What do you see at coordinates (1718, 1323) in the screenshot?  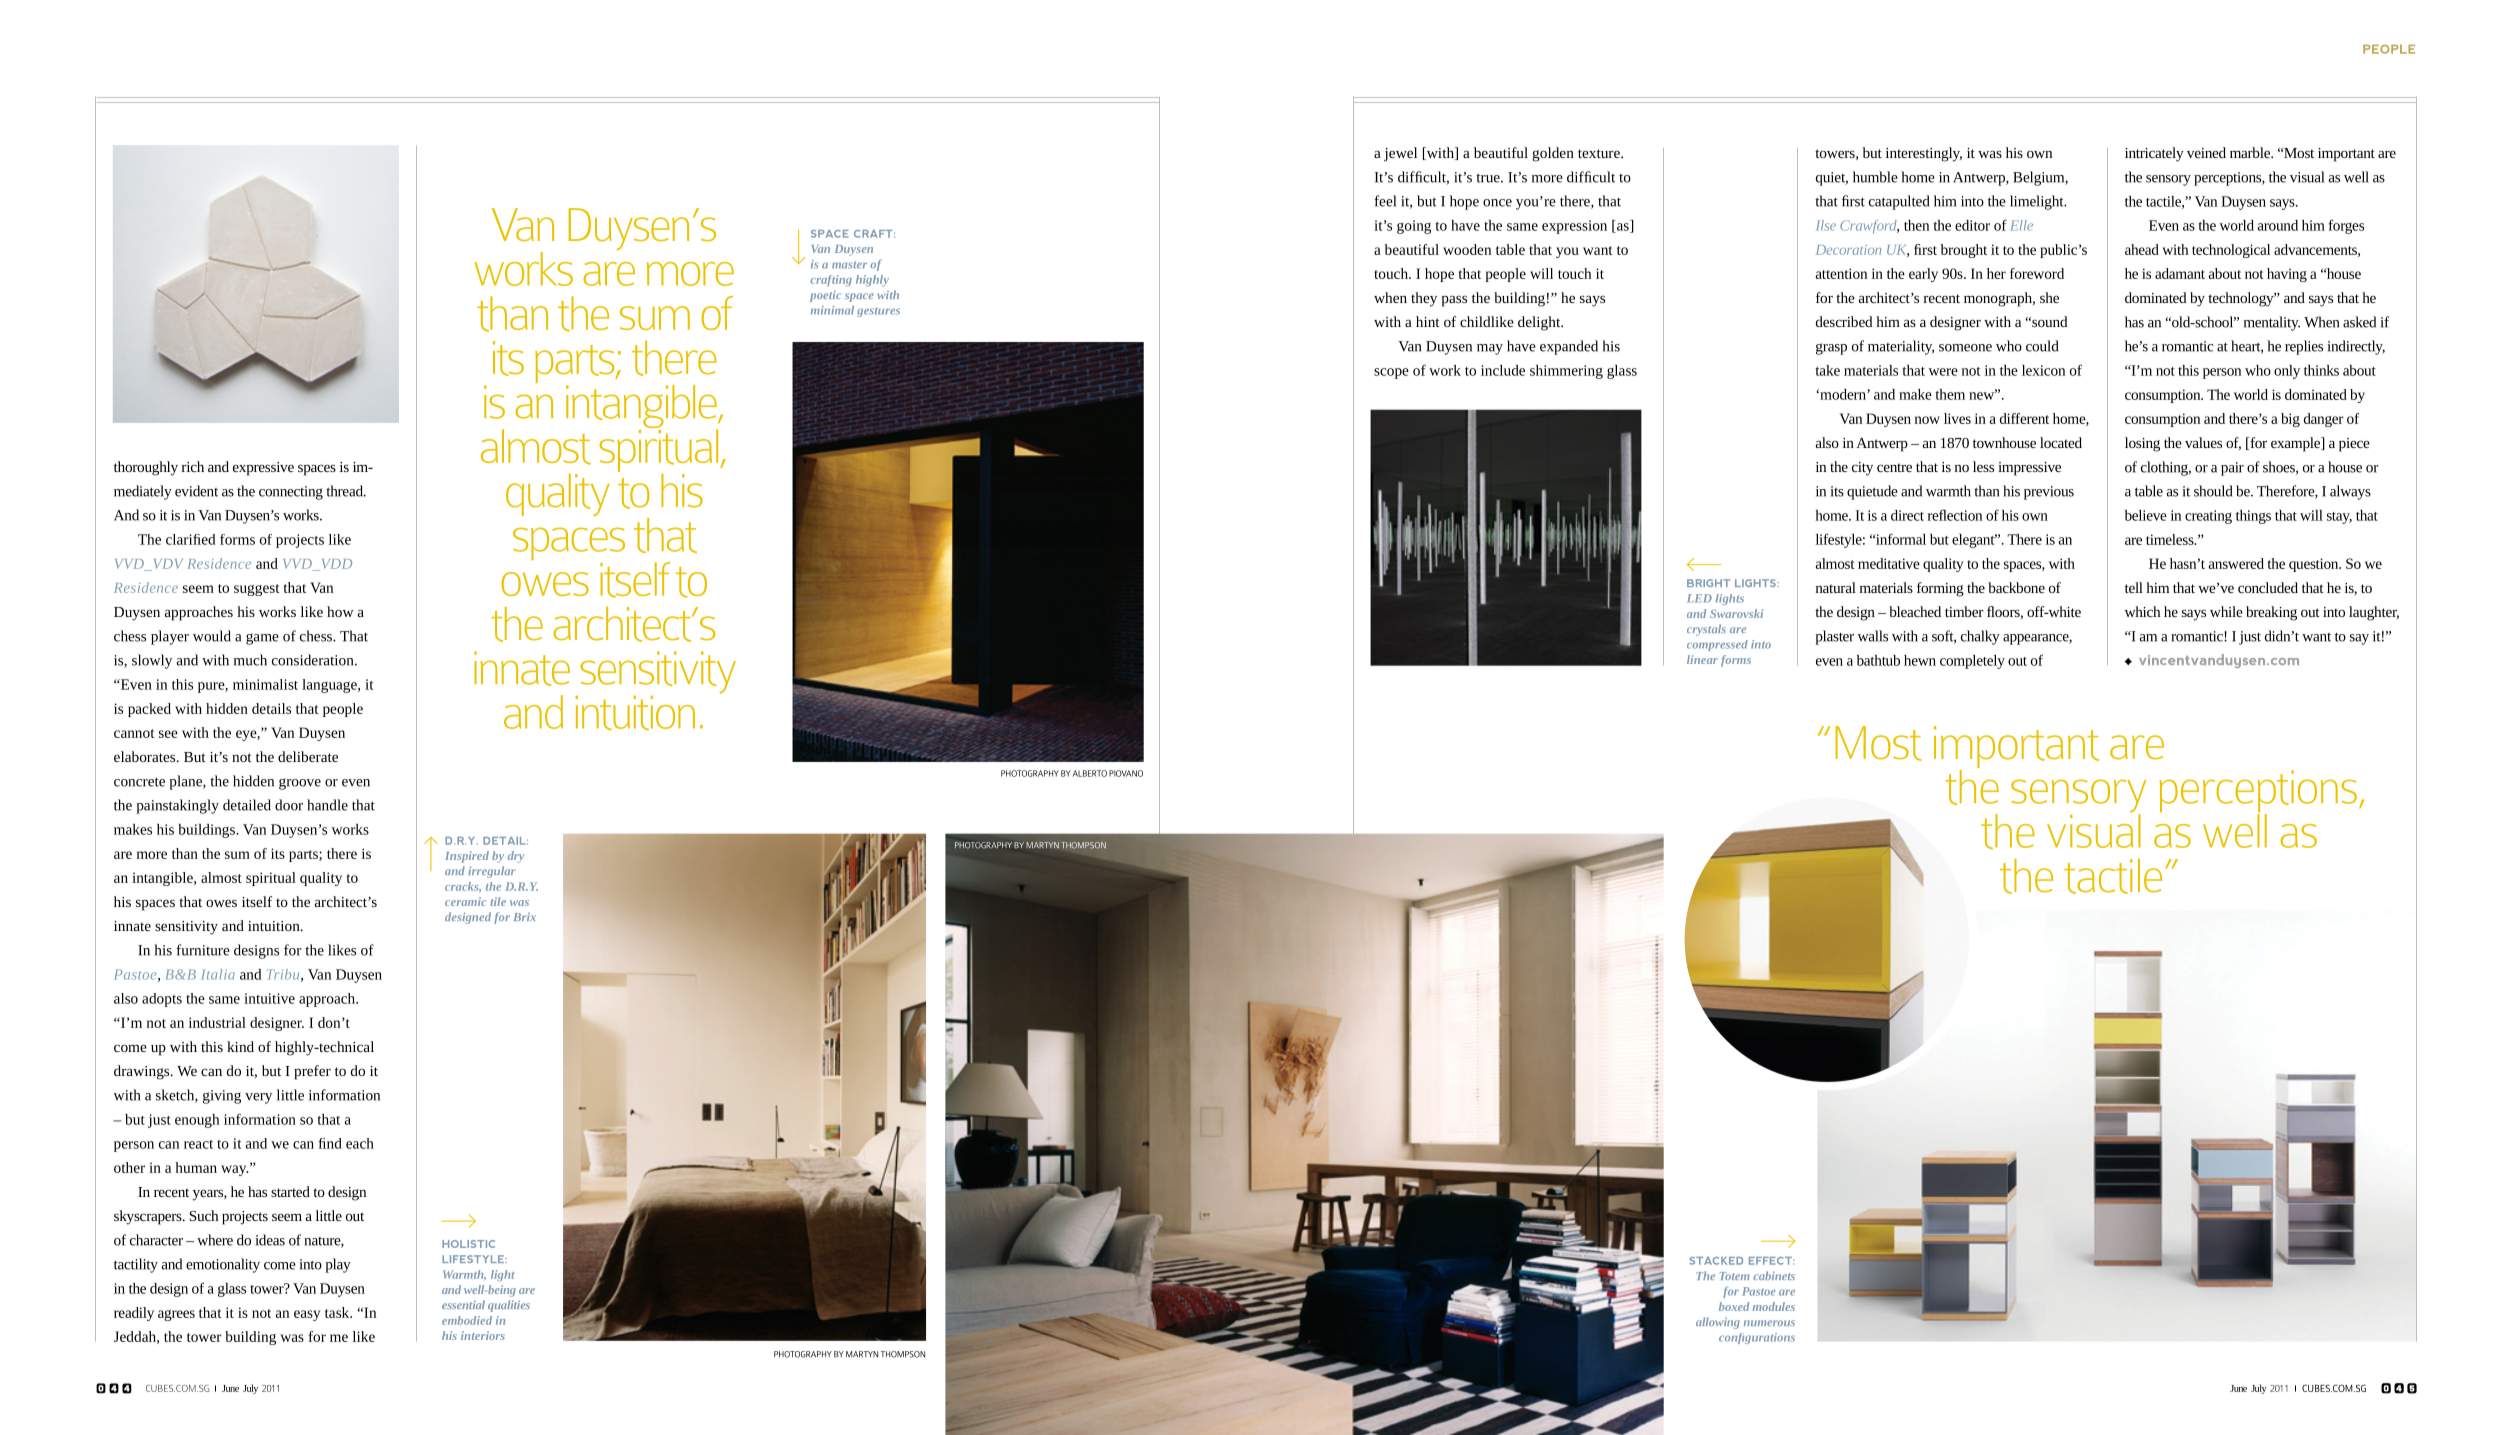 I see `allowing` at bounding box center [1718, 1323].
